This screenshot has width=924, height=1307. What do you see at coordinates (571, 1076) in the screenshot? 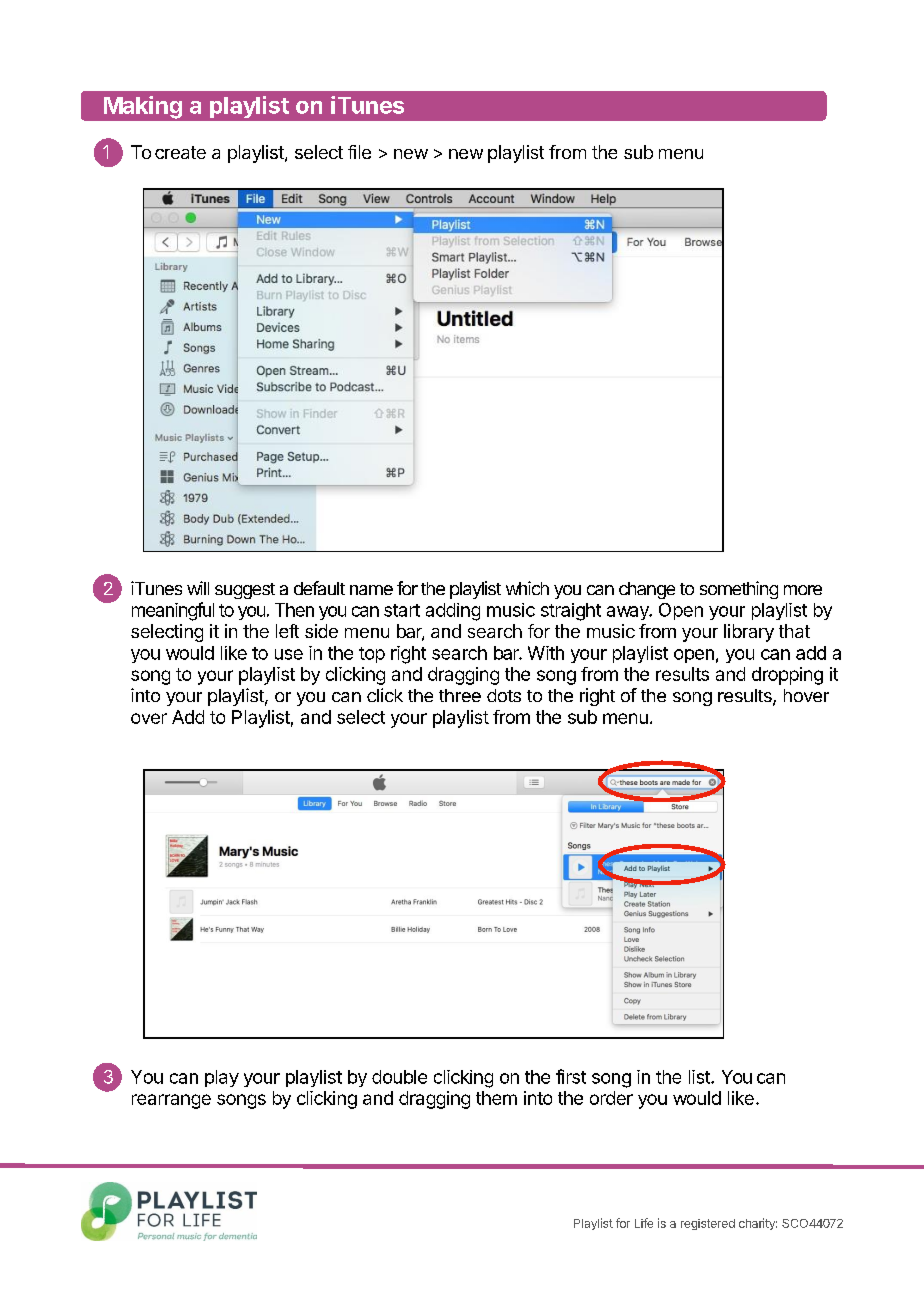
I see `first` at bounding box center [571, 1076].
